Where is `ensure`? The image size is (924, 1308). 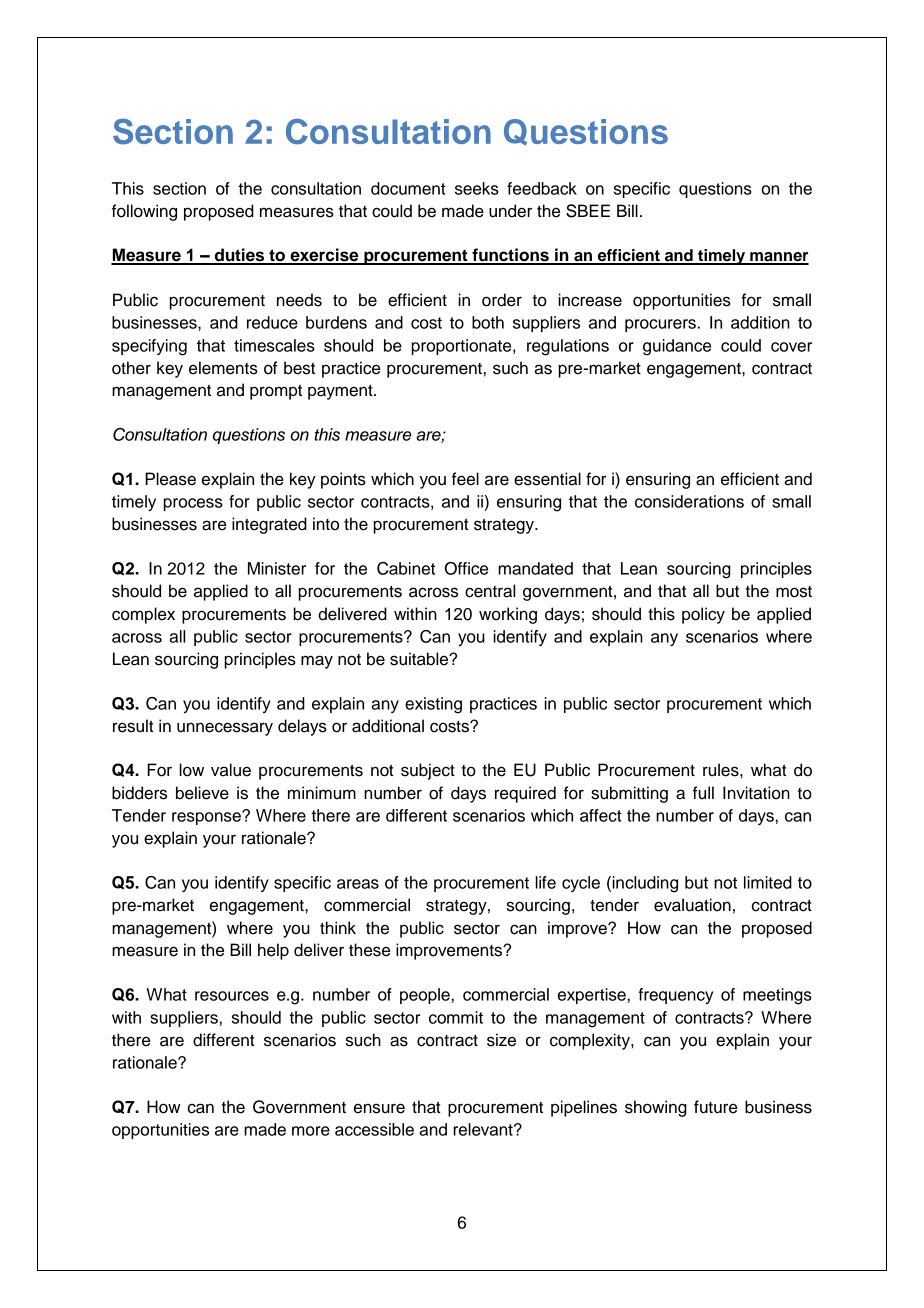 ensure is located at coordinates (379, 1108).
